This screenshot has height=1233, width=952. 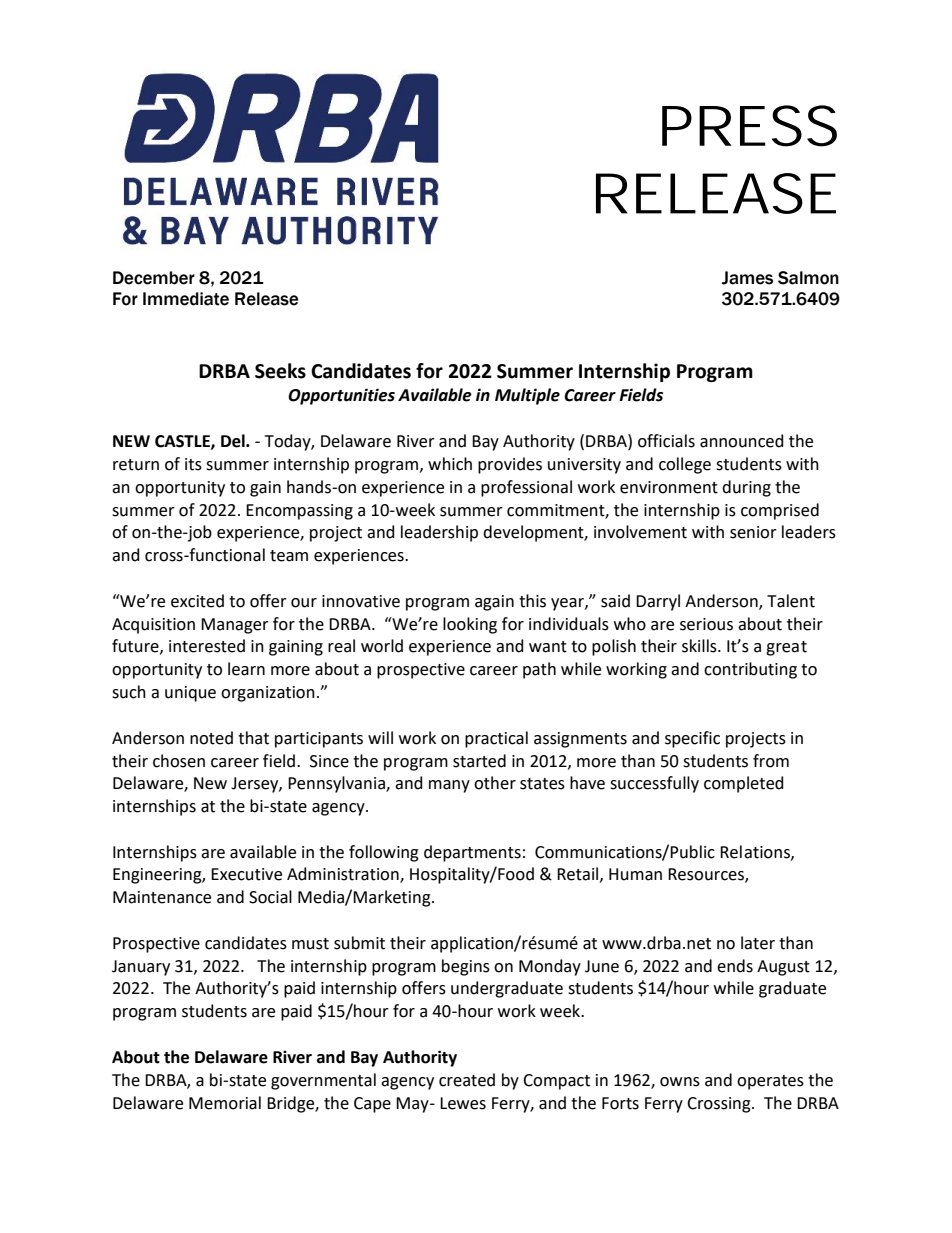 What do you see at coordinates (496, 739) in the screenshot?
I see `practical` at bounding box center [496, 739].
